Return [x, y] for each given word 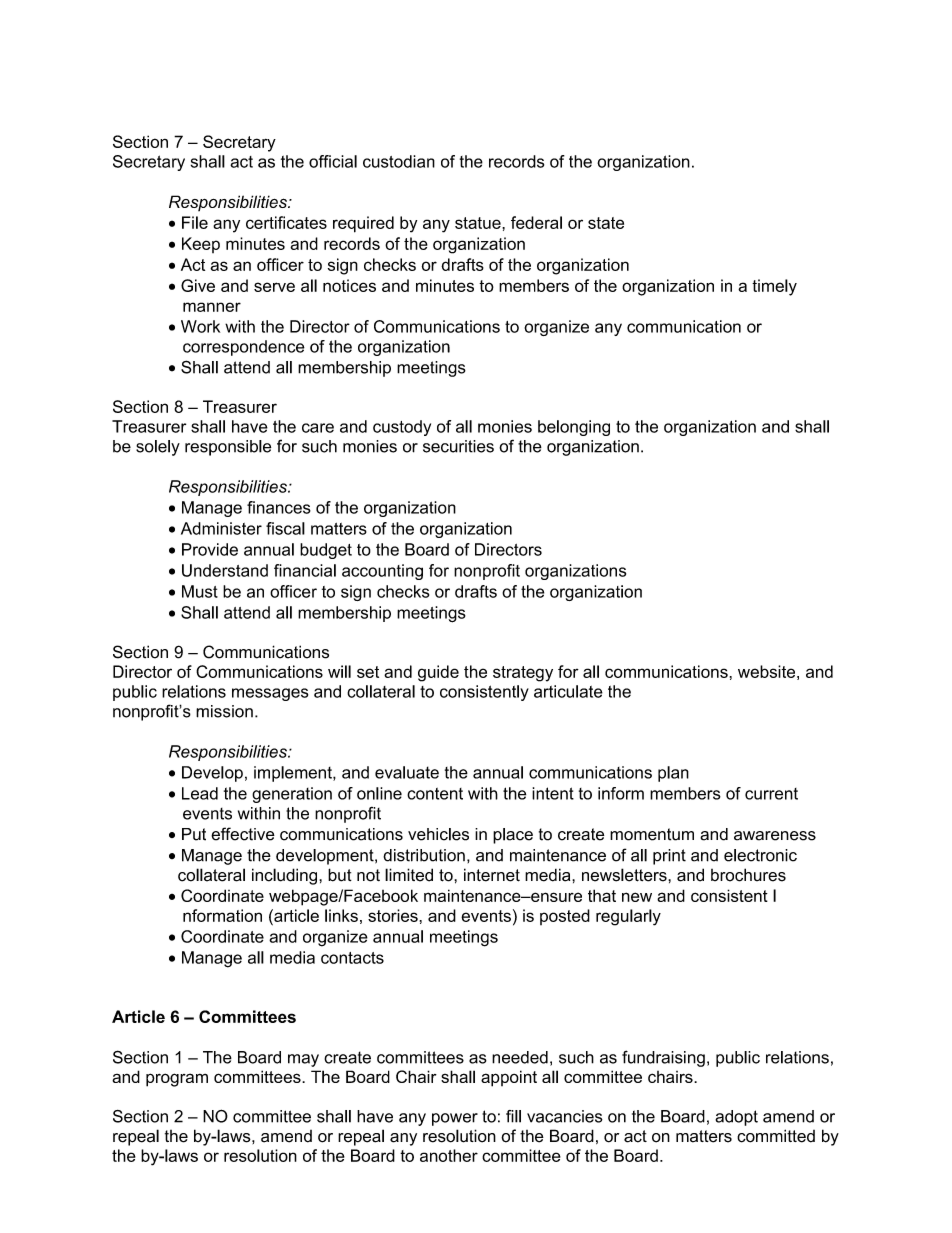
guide [438, 673]
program [177, 1080]
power [455, 1119]
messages [270, 694]
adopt [736, 1118]
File [195, 222]
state [606, 223]
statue [479, 223]
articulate [568, 691]
